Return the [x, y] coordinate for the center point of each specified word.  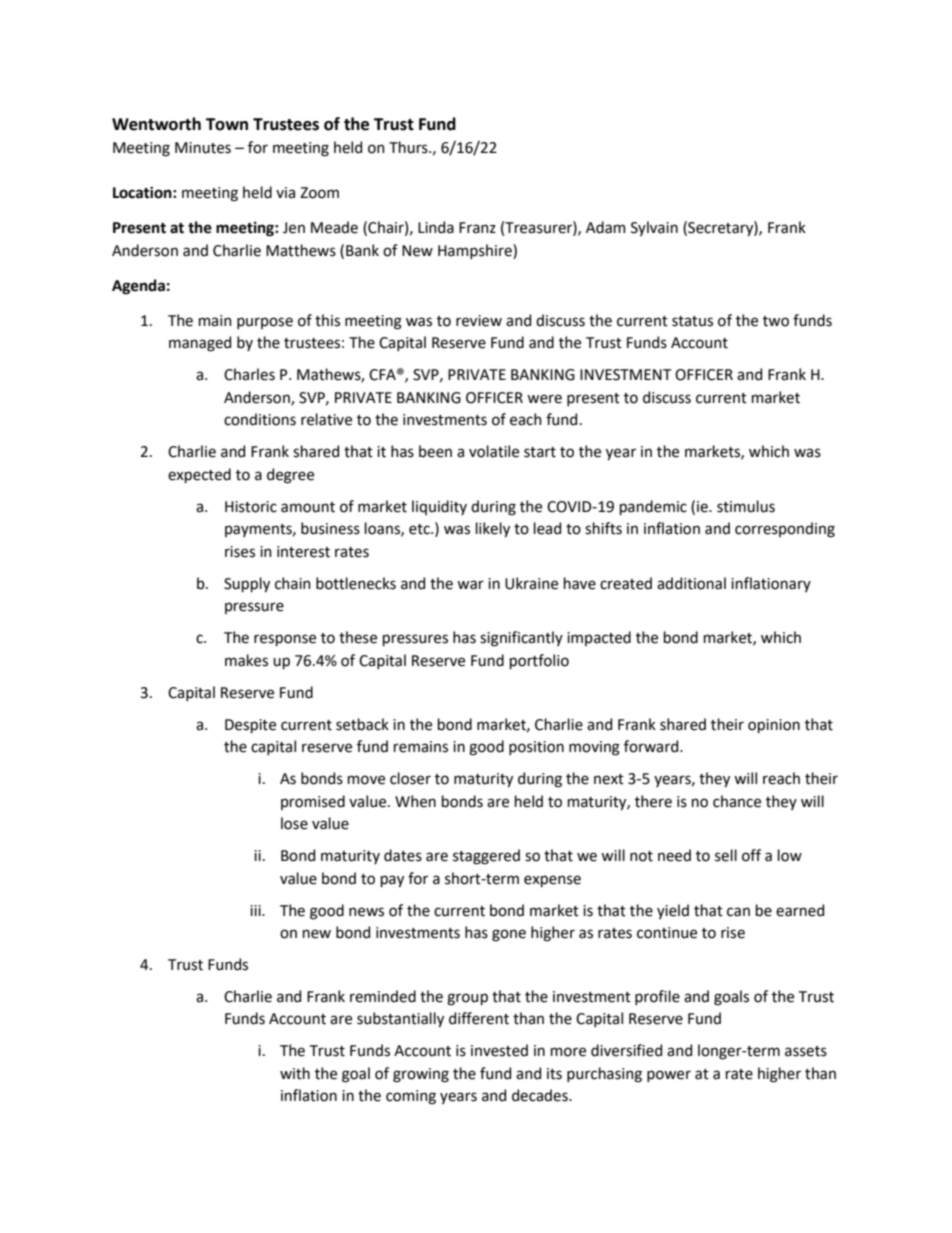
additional [691, 583]
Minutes [203, 148]
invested [499, 1050]
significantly [521, 639]
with [295, 1073]
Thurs [409, 147]
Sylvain [654, 228]
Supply [247, 584]
